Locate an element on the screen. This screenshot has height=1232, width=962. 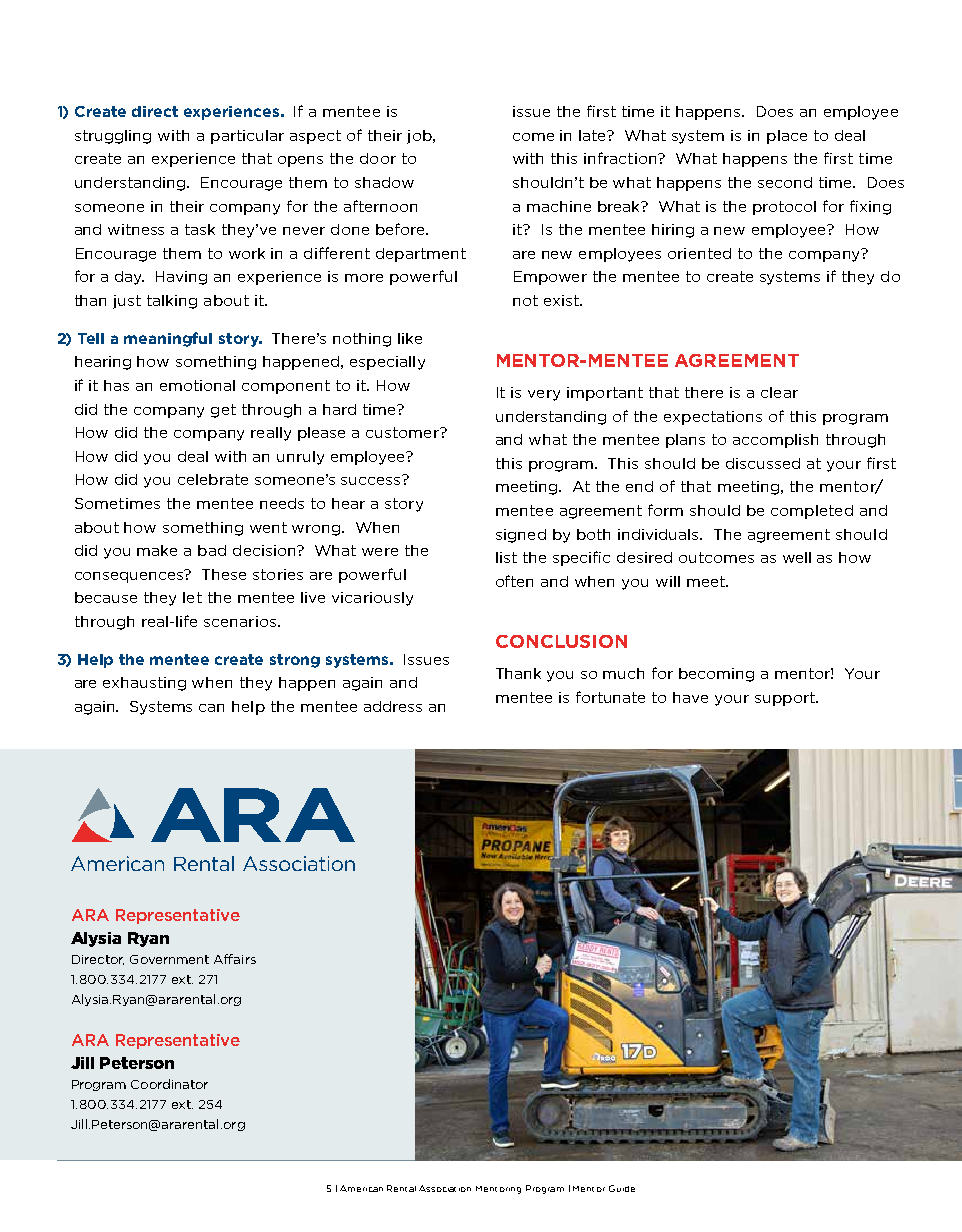
support is located at coordinates (786, 699).
